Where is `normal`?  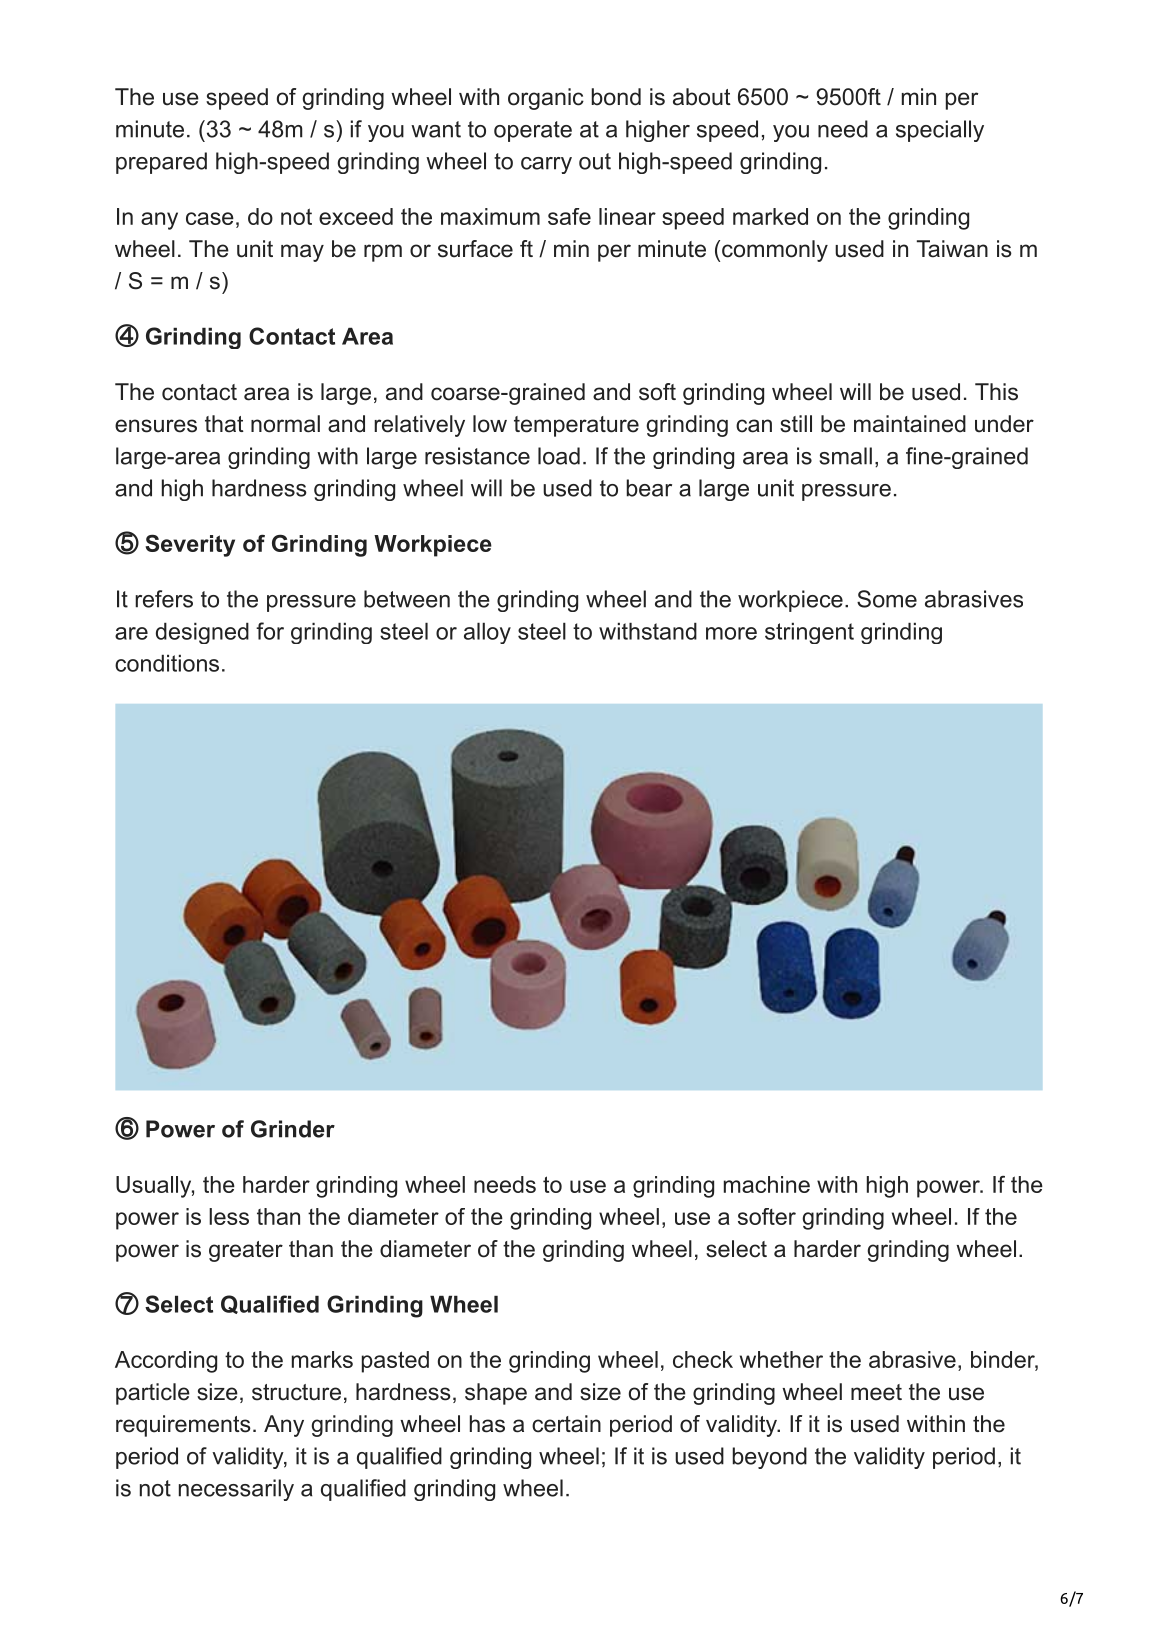 normal is located at coordinates (285, 424).
